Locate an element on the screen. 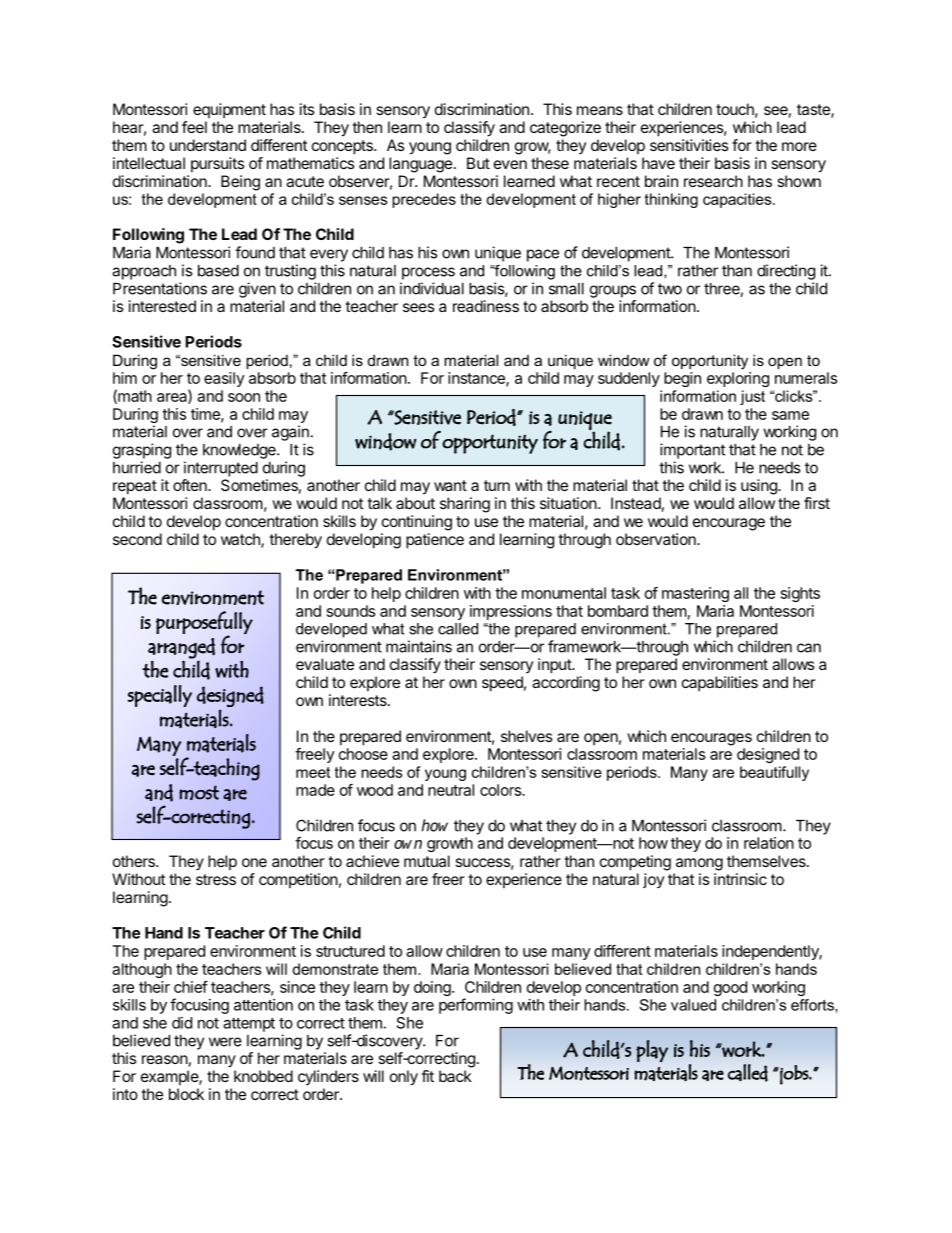 This screenshot has height=1233, width=952. purposefully is located at coordinates (204, 623).
